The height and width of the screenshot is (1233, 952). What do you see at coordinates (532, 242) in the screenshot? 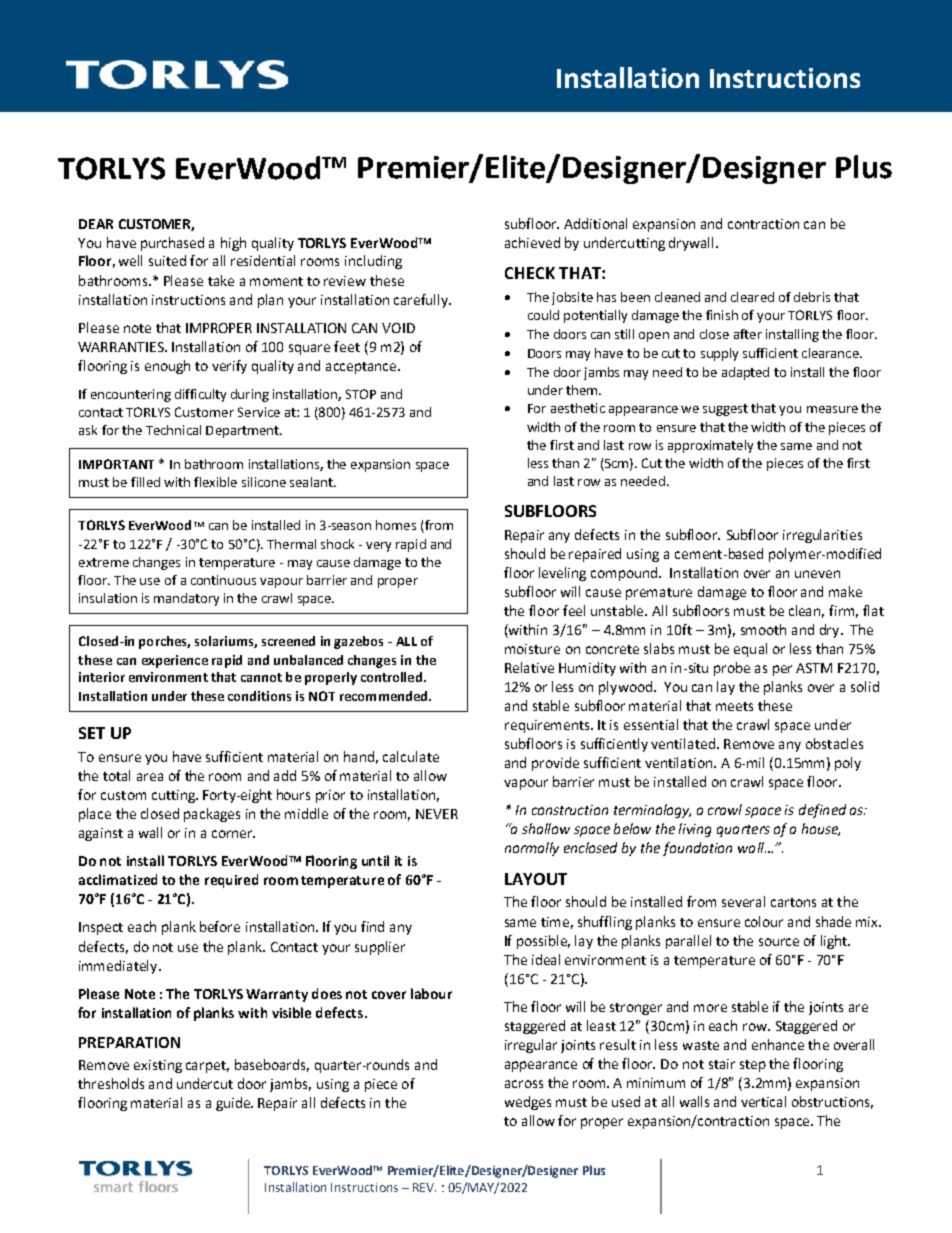
I see `achieved` at bounding box center [532, 242].
